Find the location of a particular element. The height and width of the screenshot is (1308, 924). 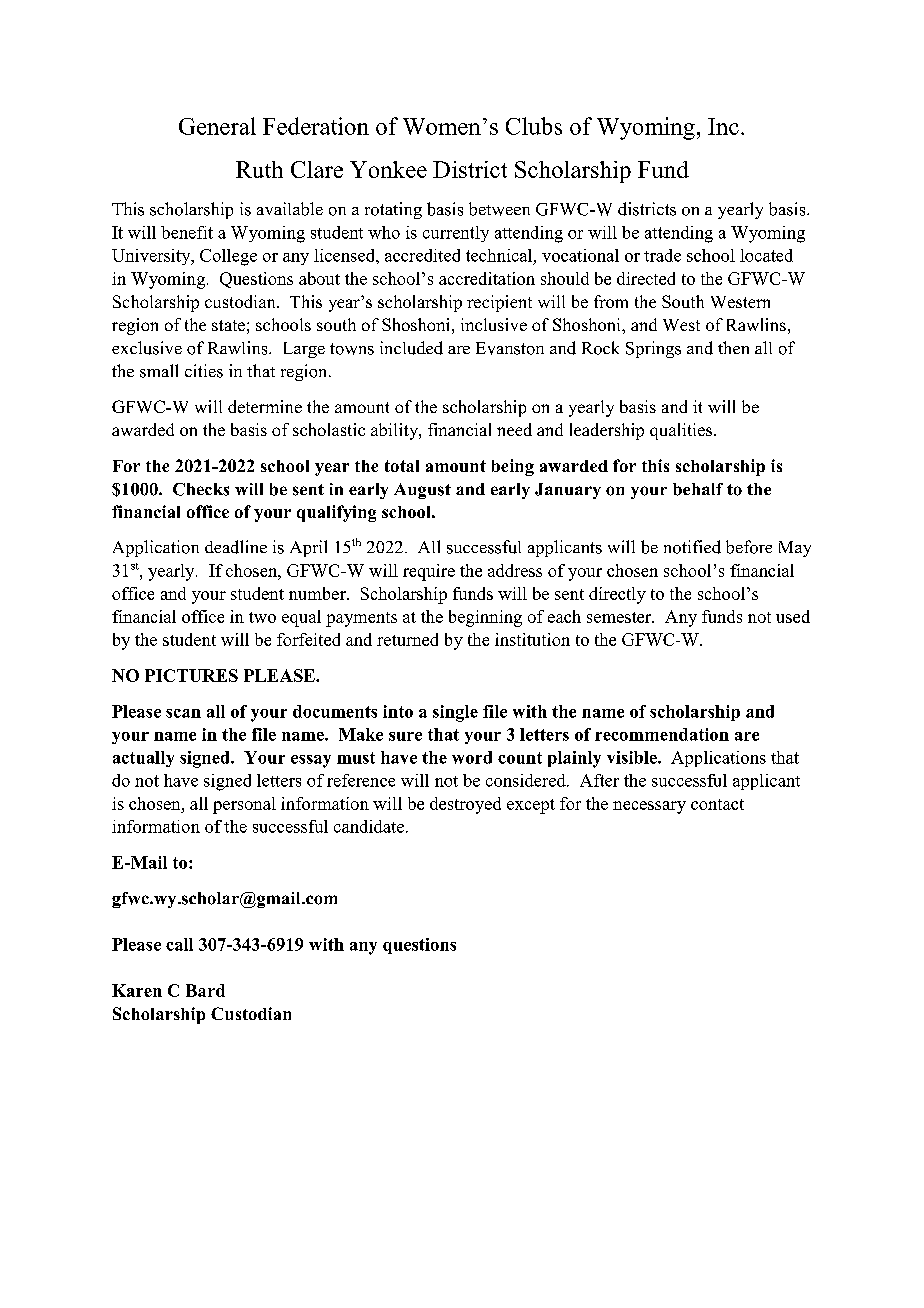

contact is located at coordinates (717, 804).
